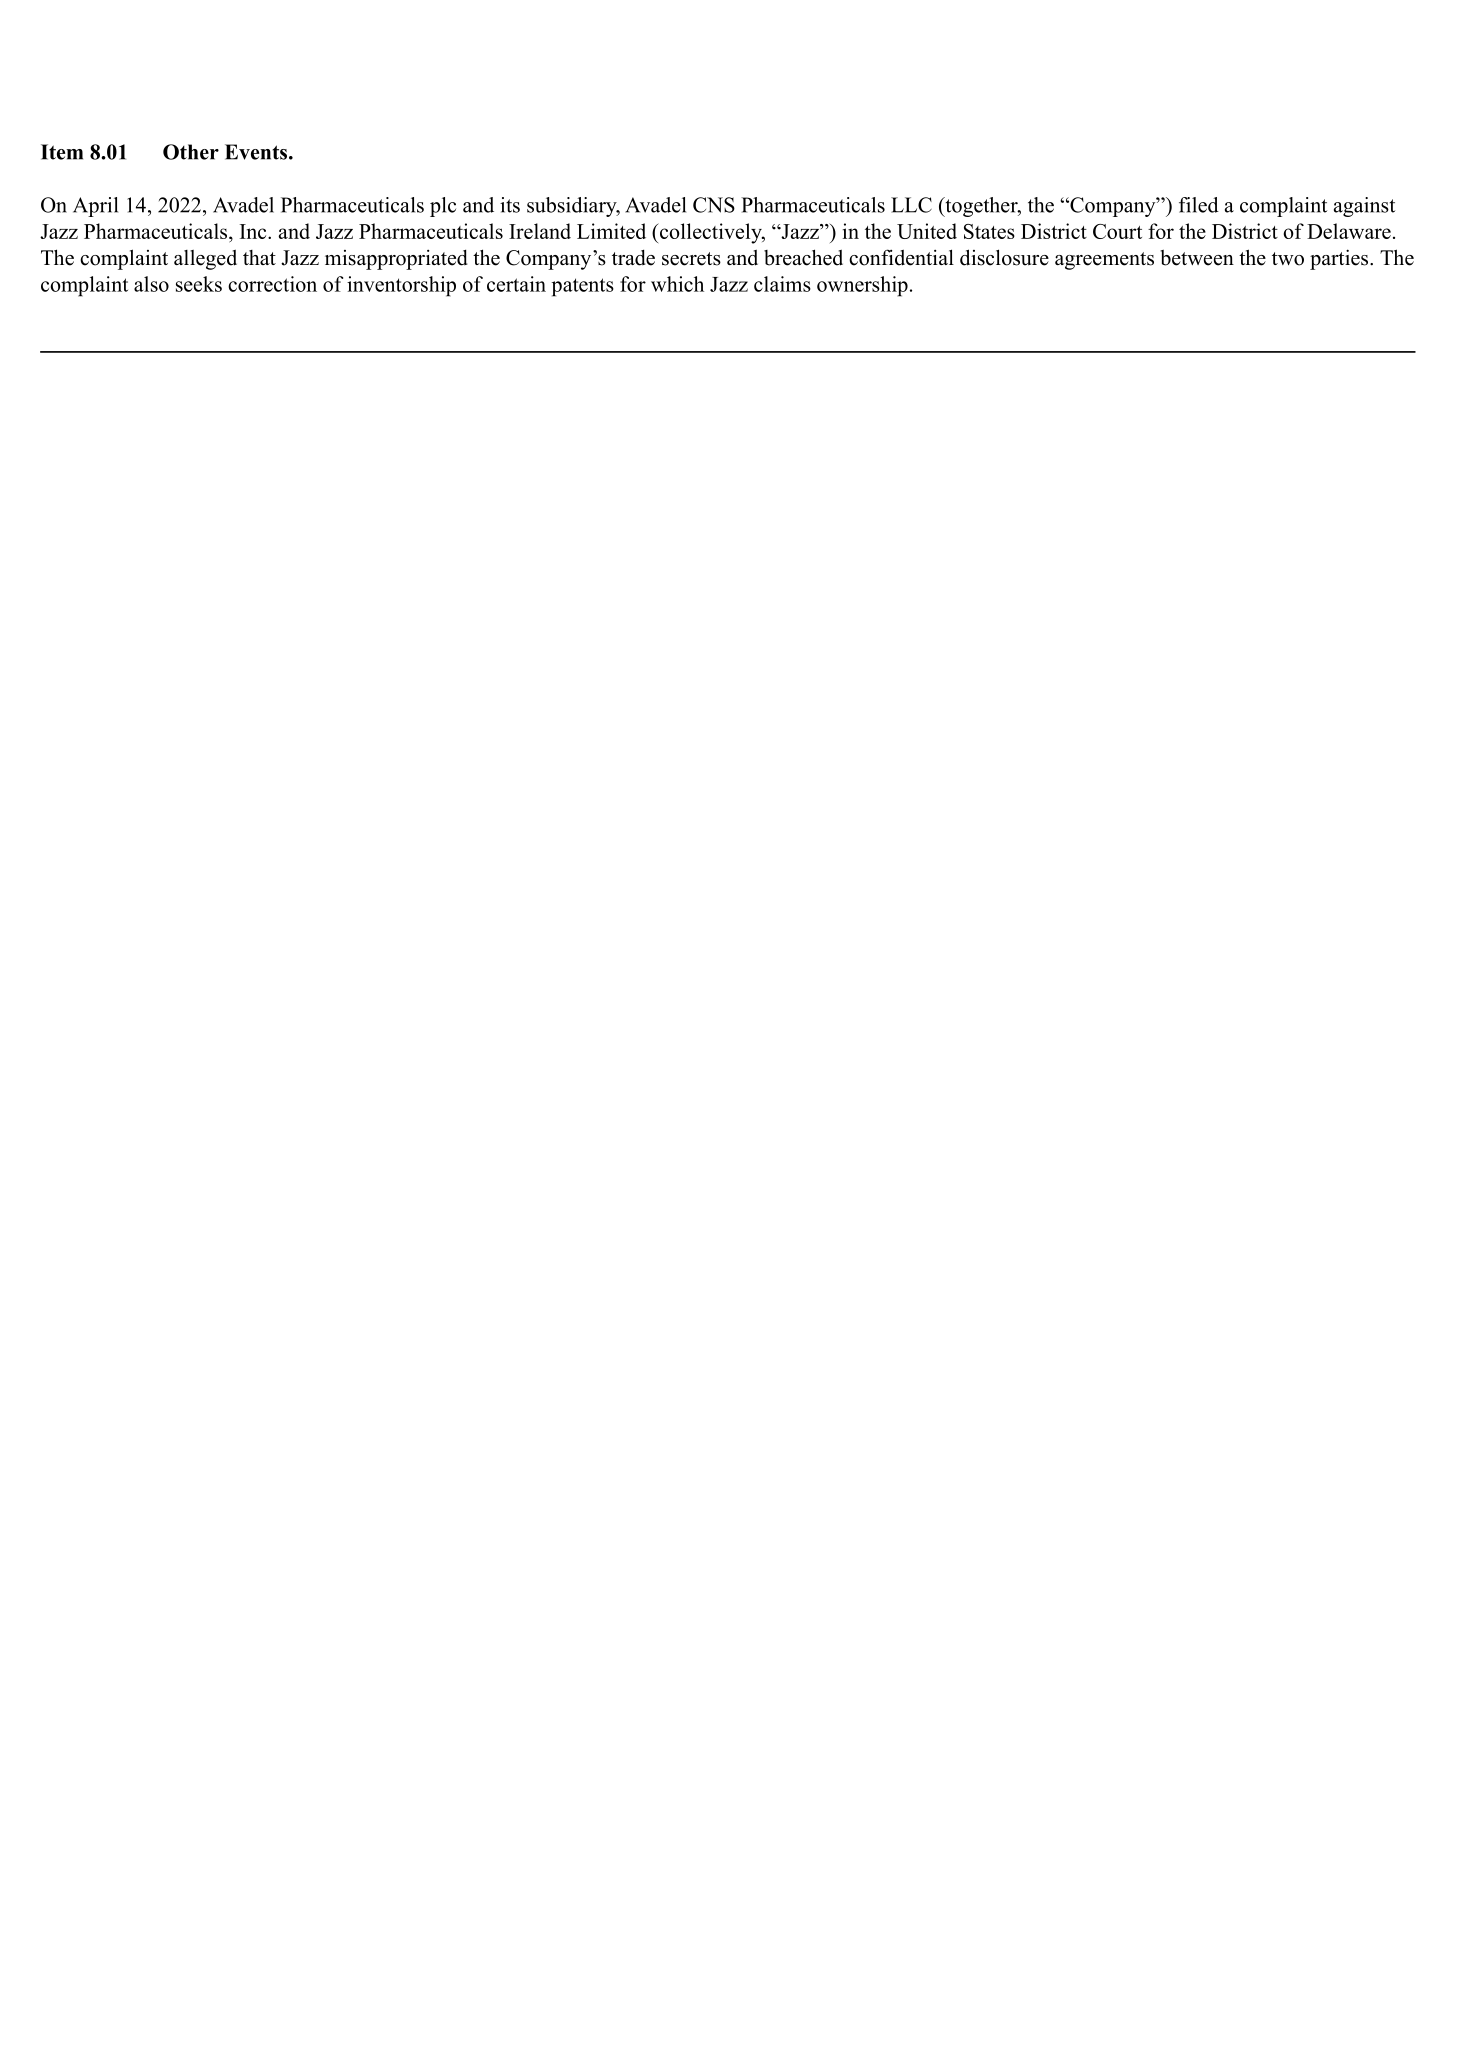  I want to click on Other, so click(191, 152).
